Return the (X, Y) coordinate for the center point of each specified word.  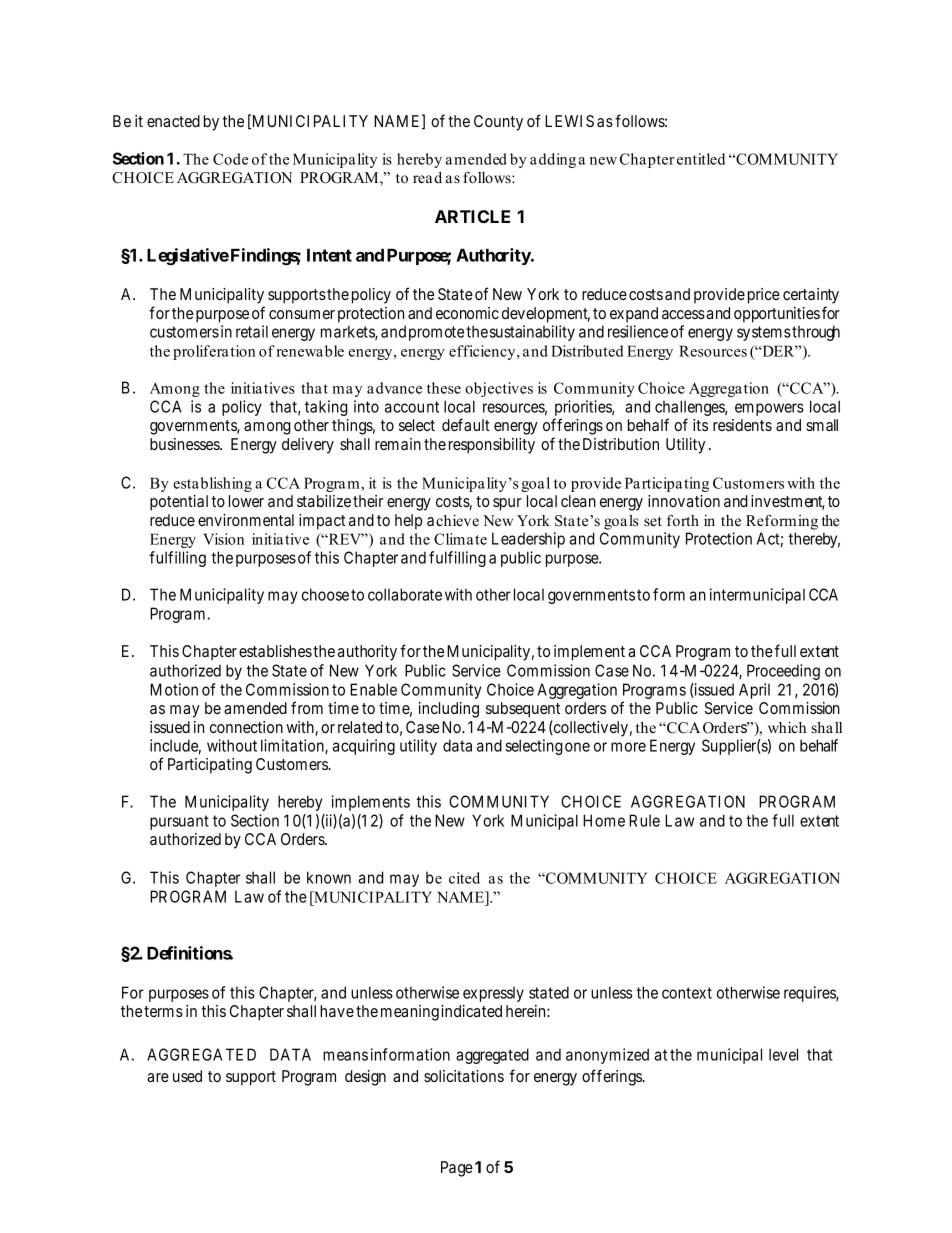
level (783, 1054)
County (498, 123)
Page (457, 1169)
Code (230, 159)
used (187, 1076)
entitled (701, 159)
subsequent (523, 710)
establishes (275, 651)
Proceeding (783, 672)
